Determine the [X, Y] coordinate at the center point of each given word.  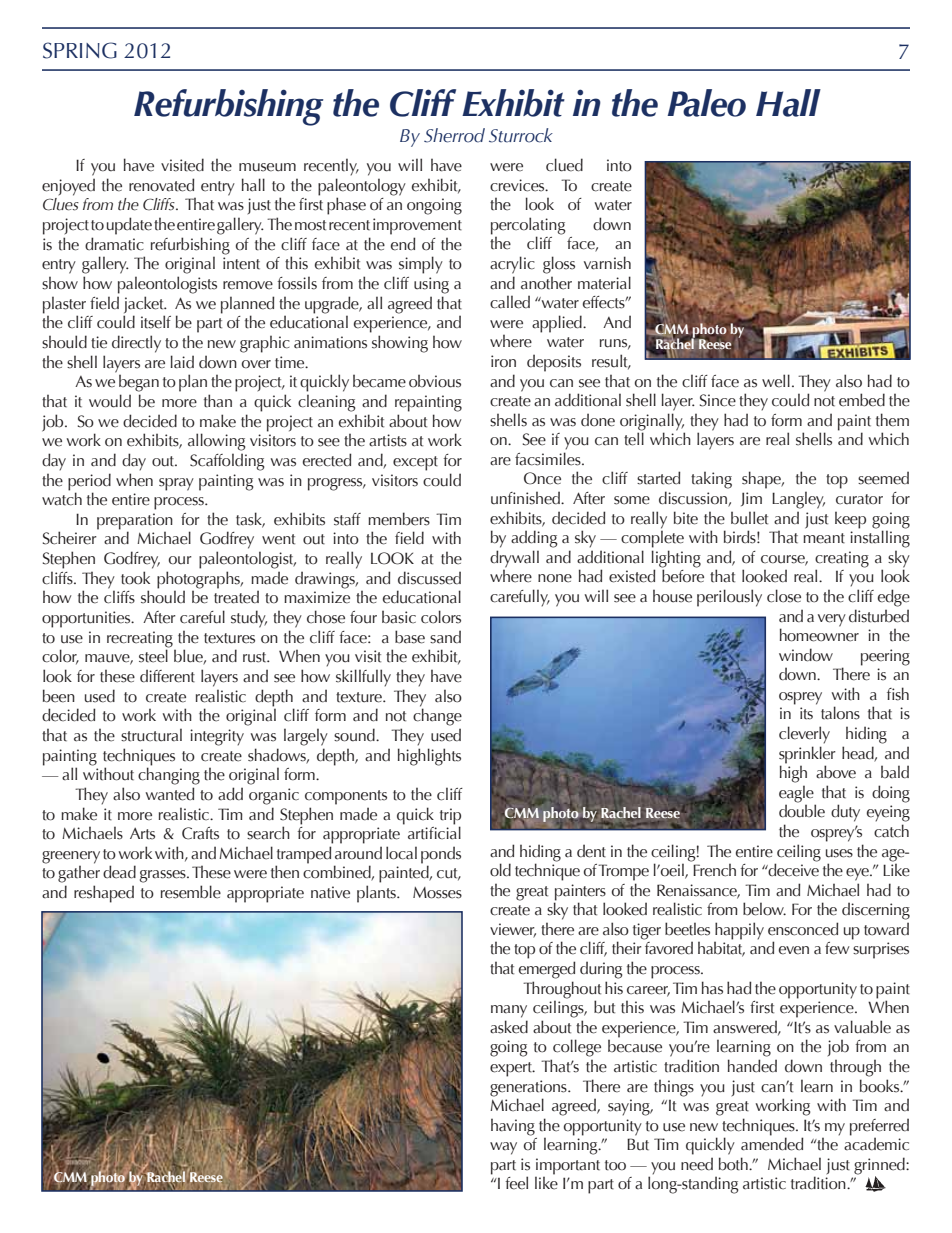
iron [503, 361]
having [513, 1127]
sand [445, 637]
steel [153, 656]
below [764, 909]
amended [772, 1144]
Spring [80, 50]
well [776, 381]
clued [564, 165]
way [503, 1148]
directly [136, 344]
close [784, 596]
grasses [164, 876]
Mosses [437, 893]
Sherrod [454, 135]
